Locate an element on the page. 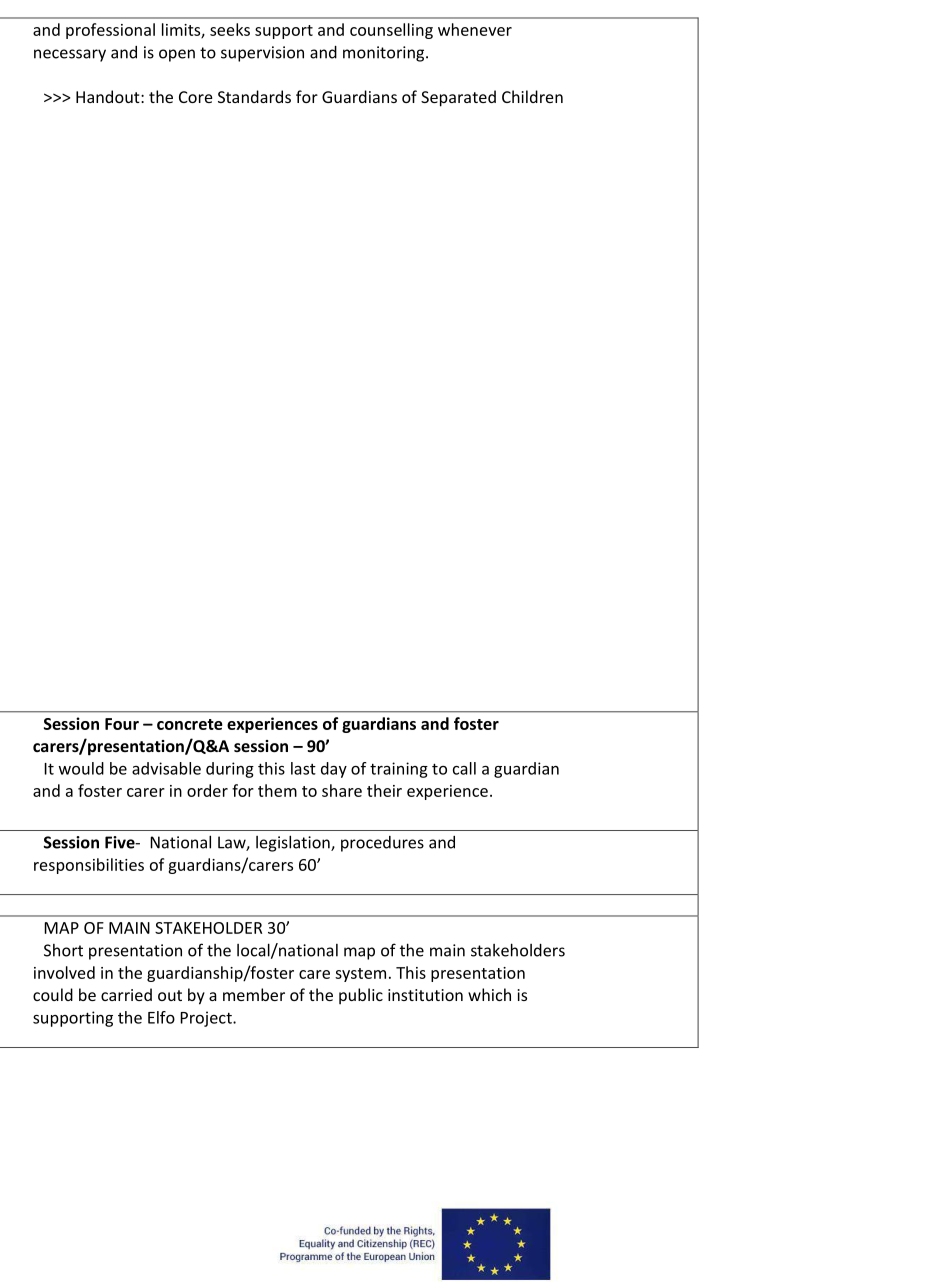 The width and height of the document is (936, 1288). last is located at coordinates (303, 768).
